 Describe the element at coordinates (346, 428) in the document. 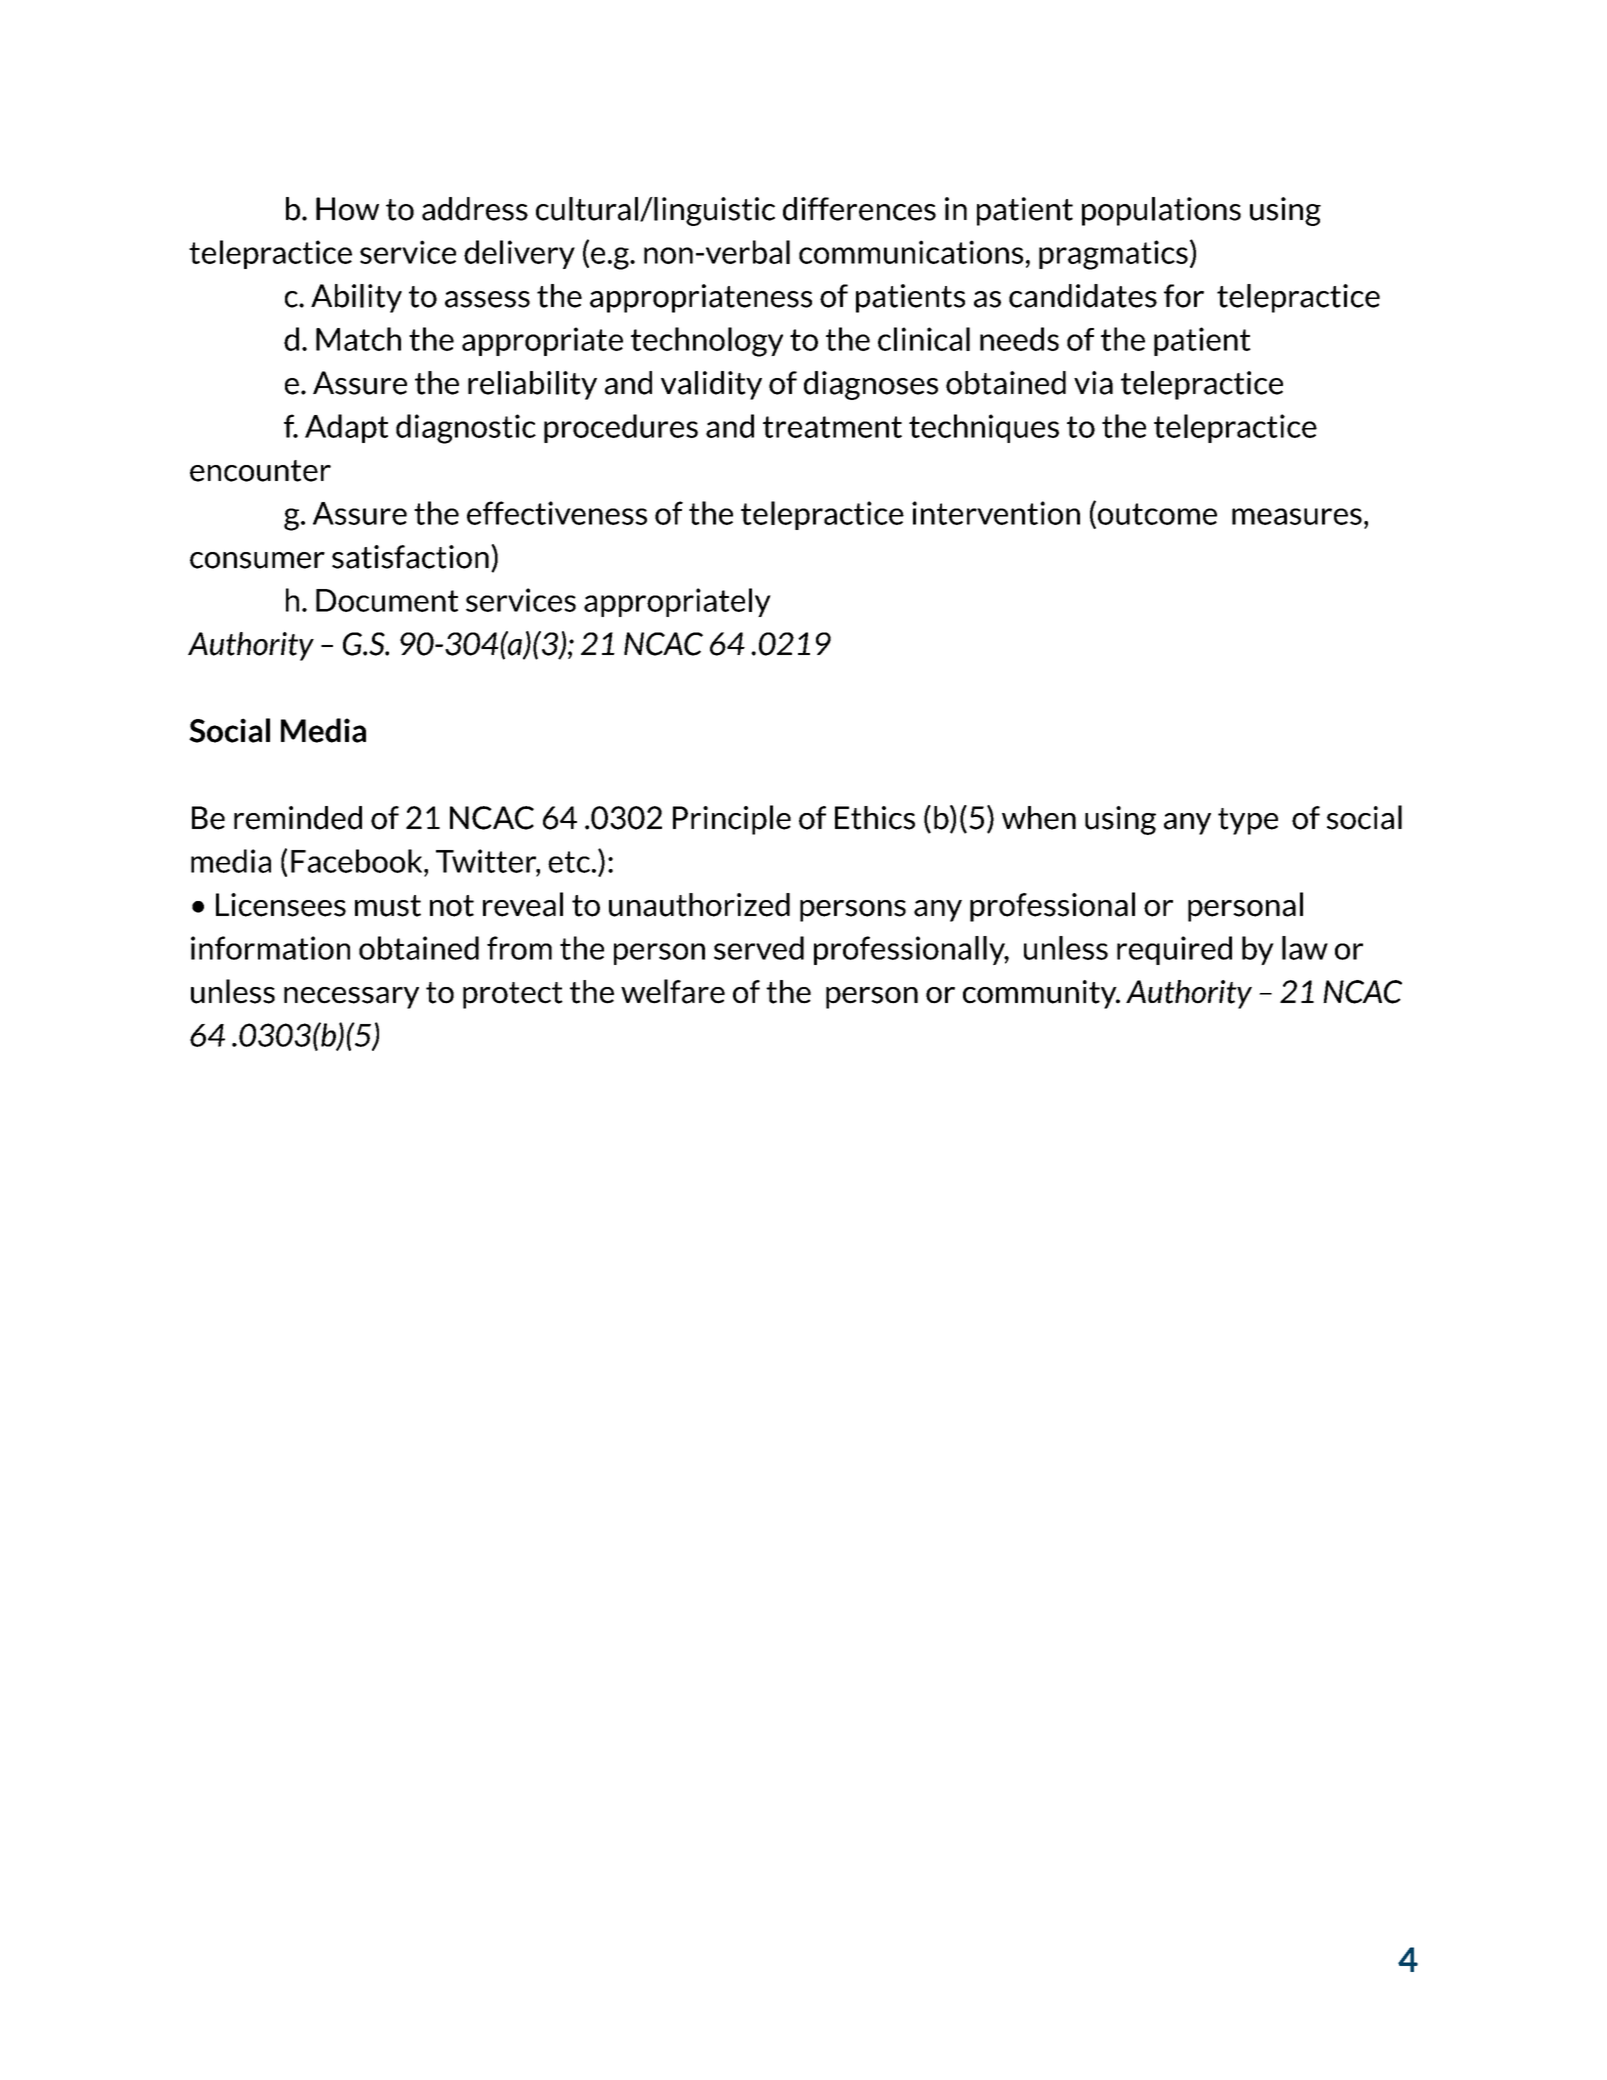

I see `Adapt` at that location.
